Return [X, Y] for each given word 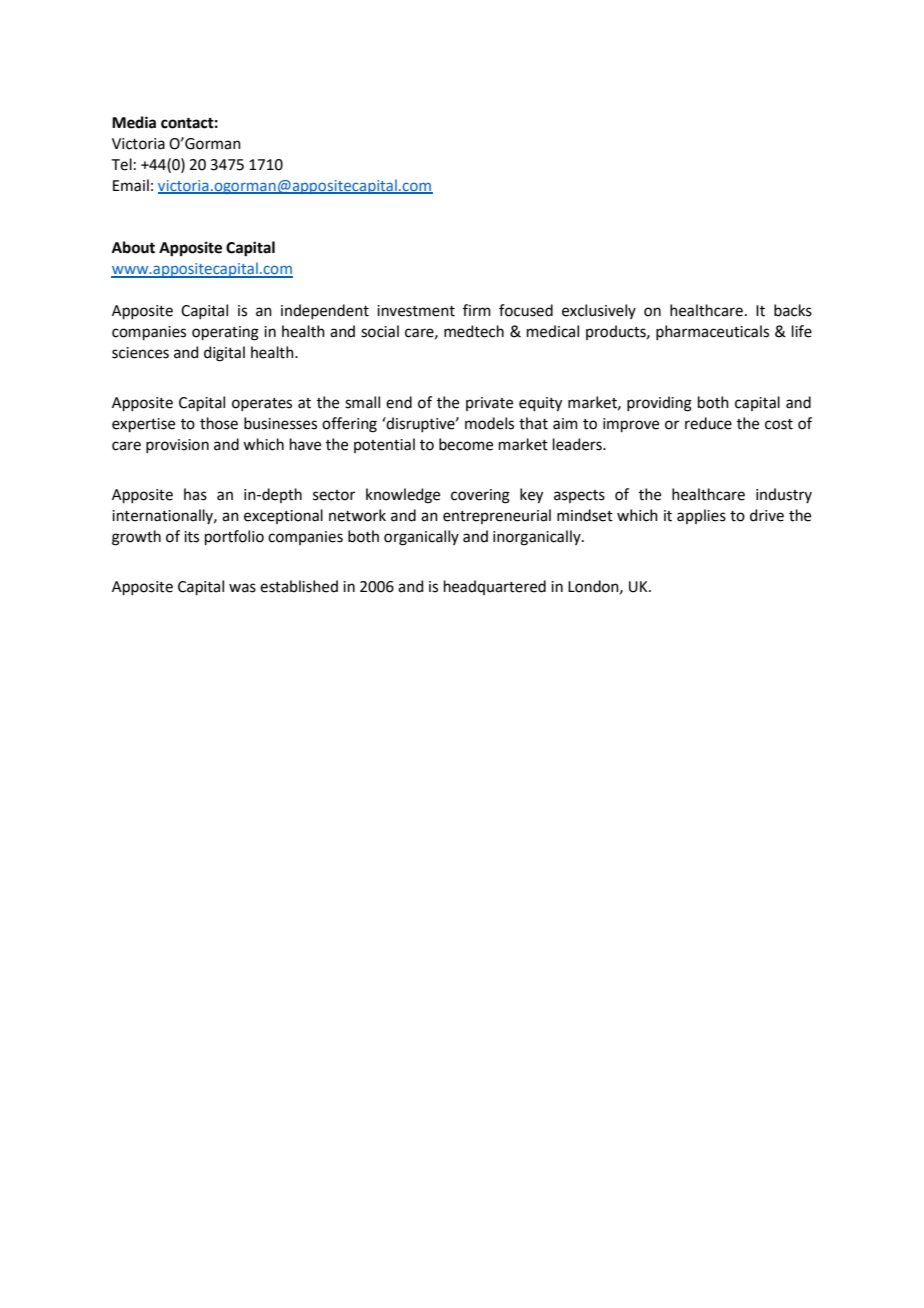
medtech [474, 331]
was [242, 588]
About [133, 247]
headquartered [495, 587]
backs [793, 310]
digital [224, 354]
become [466, 444]
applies [701, 516]
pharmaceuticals [712, 332]
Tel [122, 164]
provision [177, 446]
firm [477, 310]
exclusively [599, 311]
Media [134, 122]
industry [784, 495]
